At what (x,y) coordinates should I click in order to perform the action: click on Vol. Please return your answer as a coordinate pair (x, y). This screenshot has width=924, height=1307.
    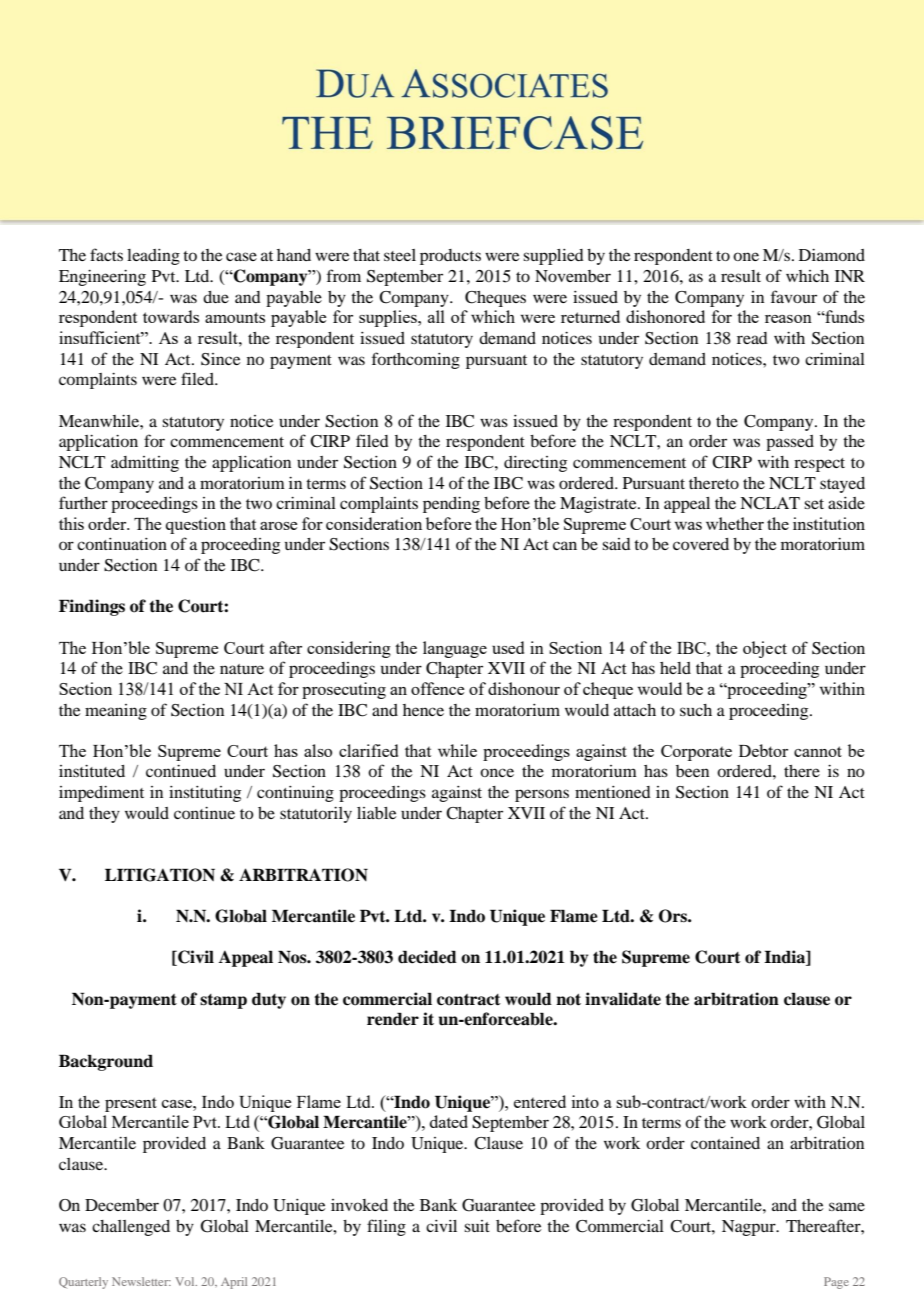
    Looking at the image, I should click on (186, 1281).
